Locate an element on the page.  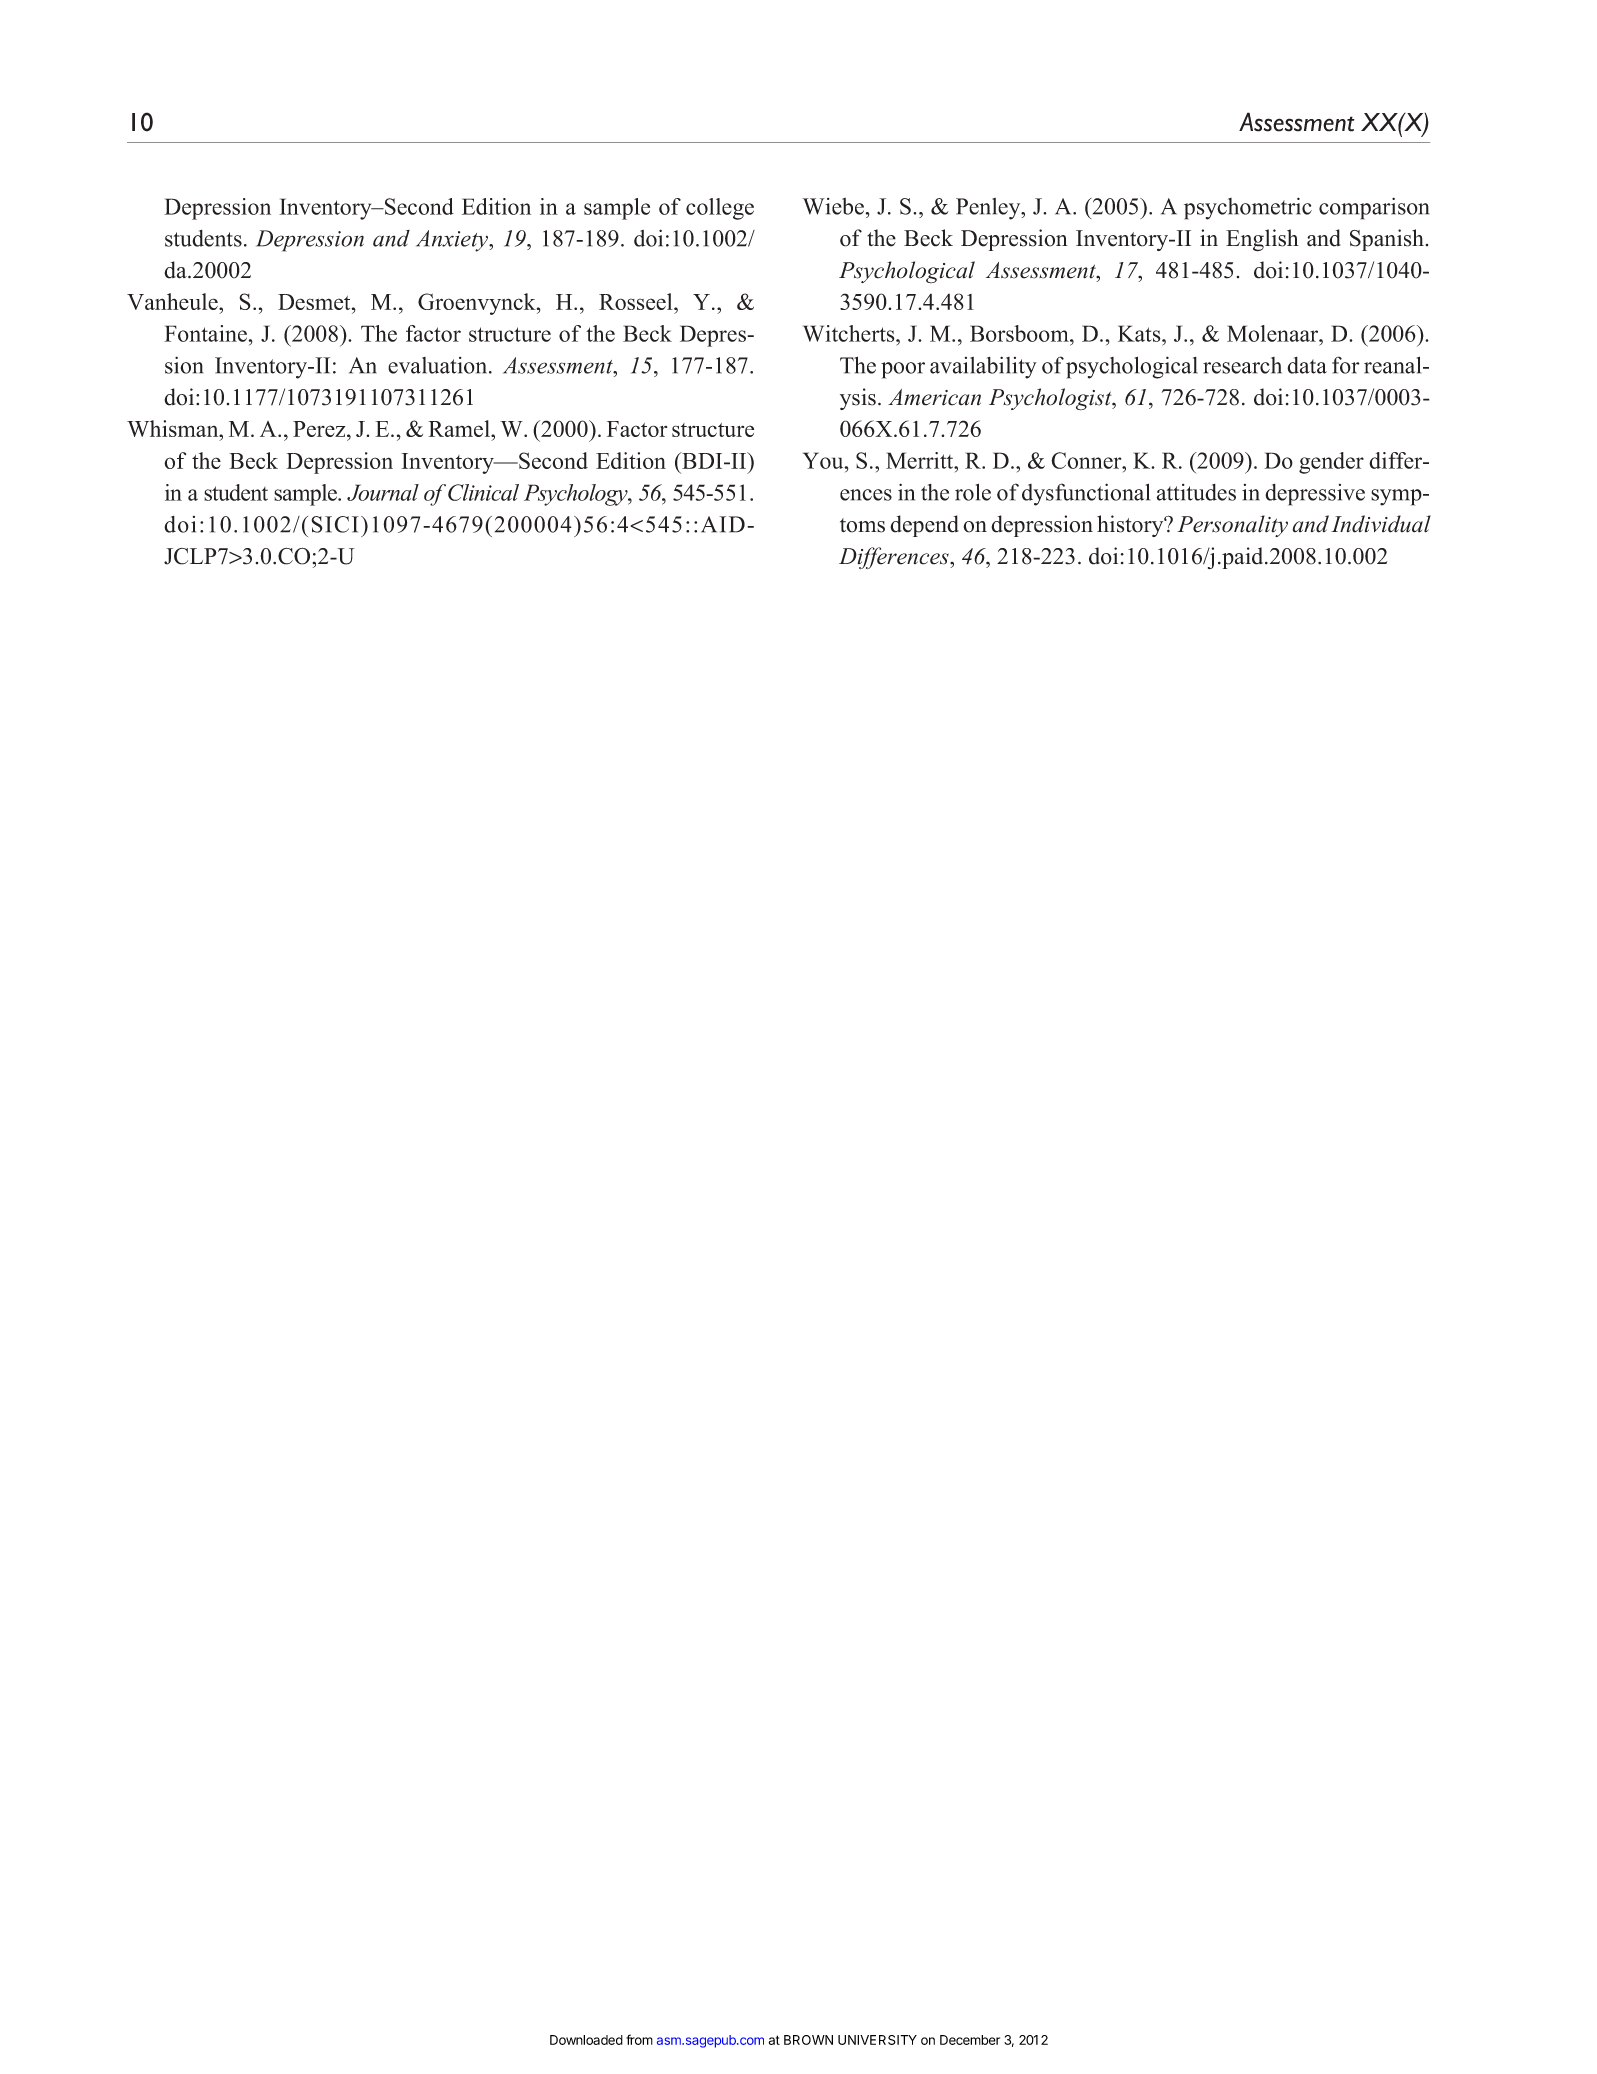
UNIVERSITY is located at coordinates (877, 2040).
